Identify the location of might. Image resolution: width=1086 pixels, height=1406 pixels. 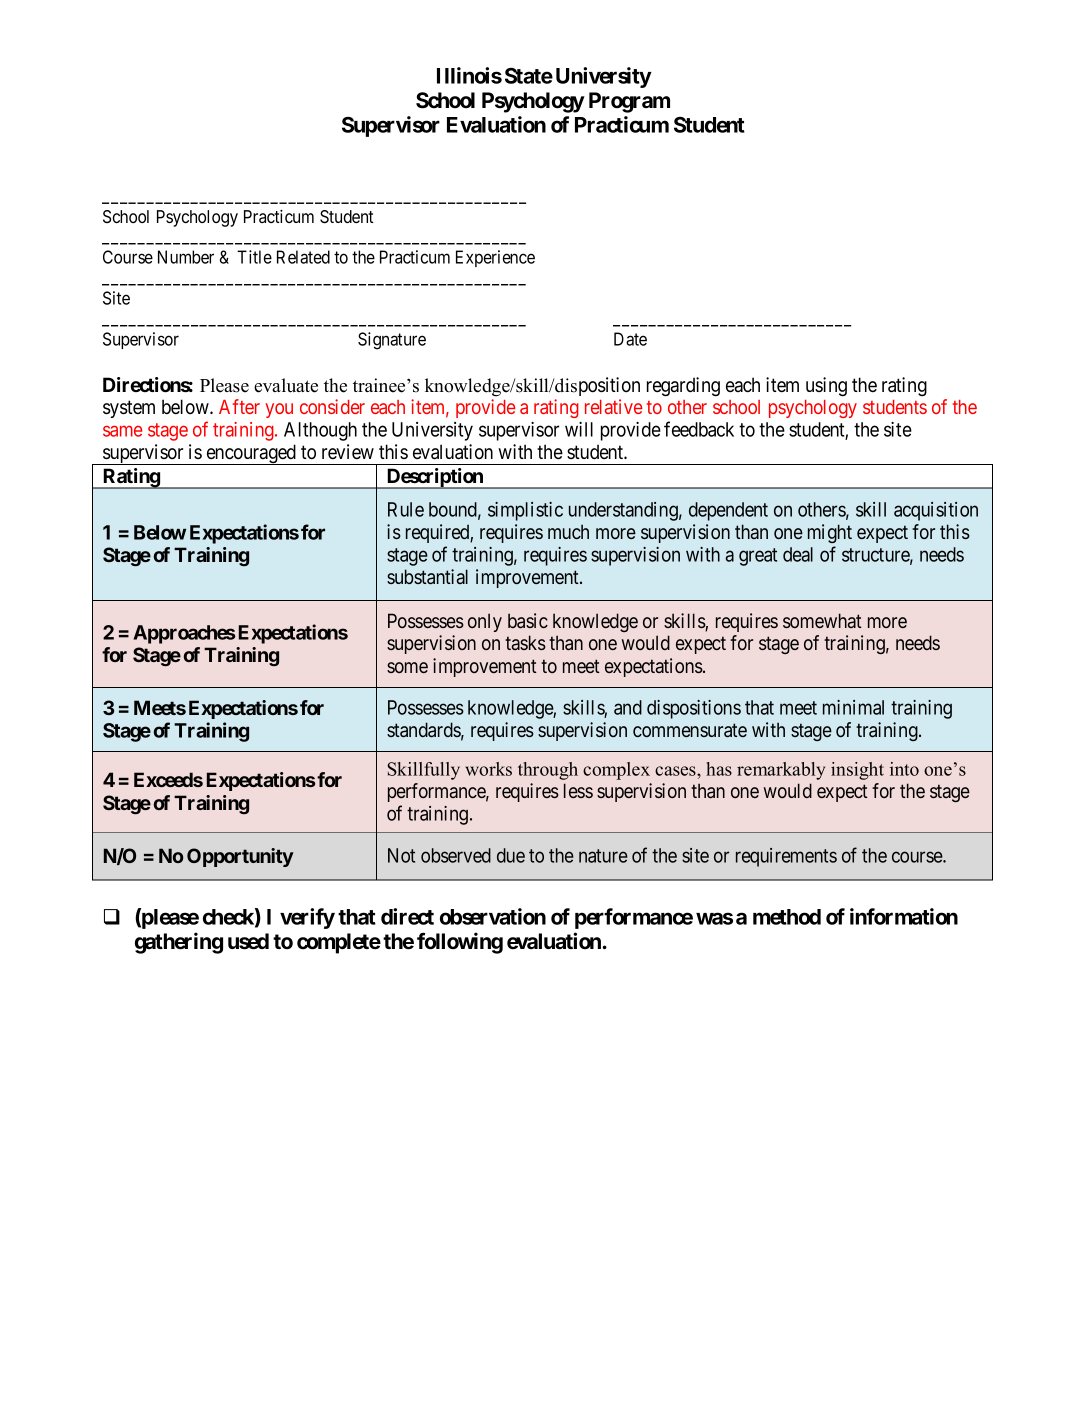
(830, 533).
